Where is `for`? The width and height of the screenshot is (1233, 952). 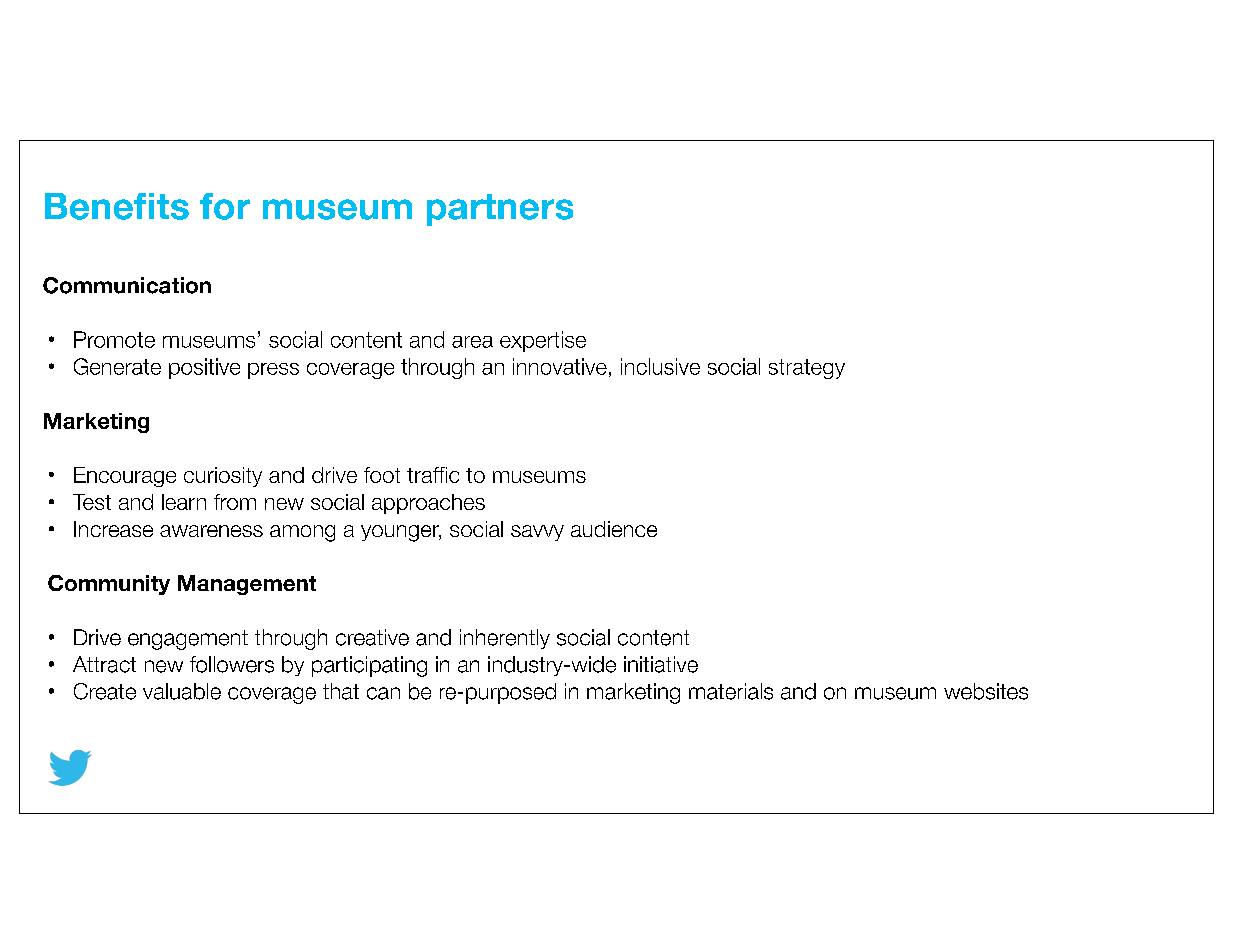
for is located at coordinates (225, 206).
